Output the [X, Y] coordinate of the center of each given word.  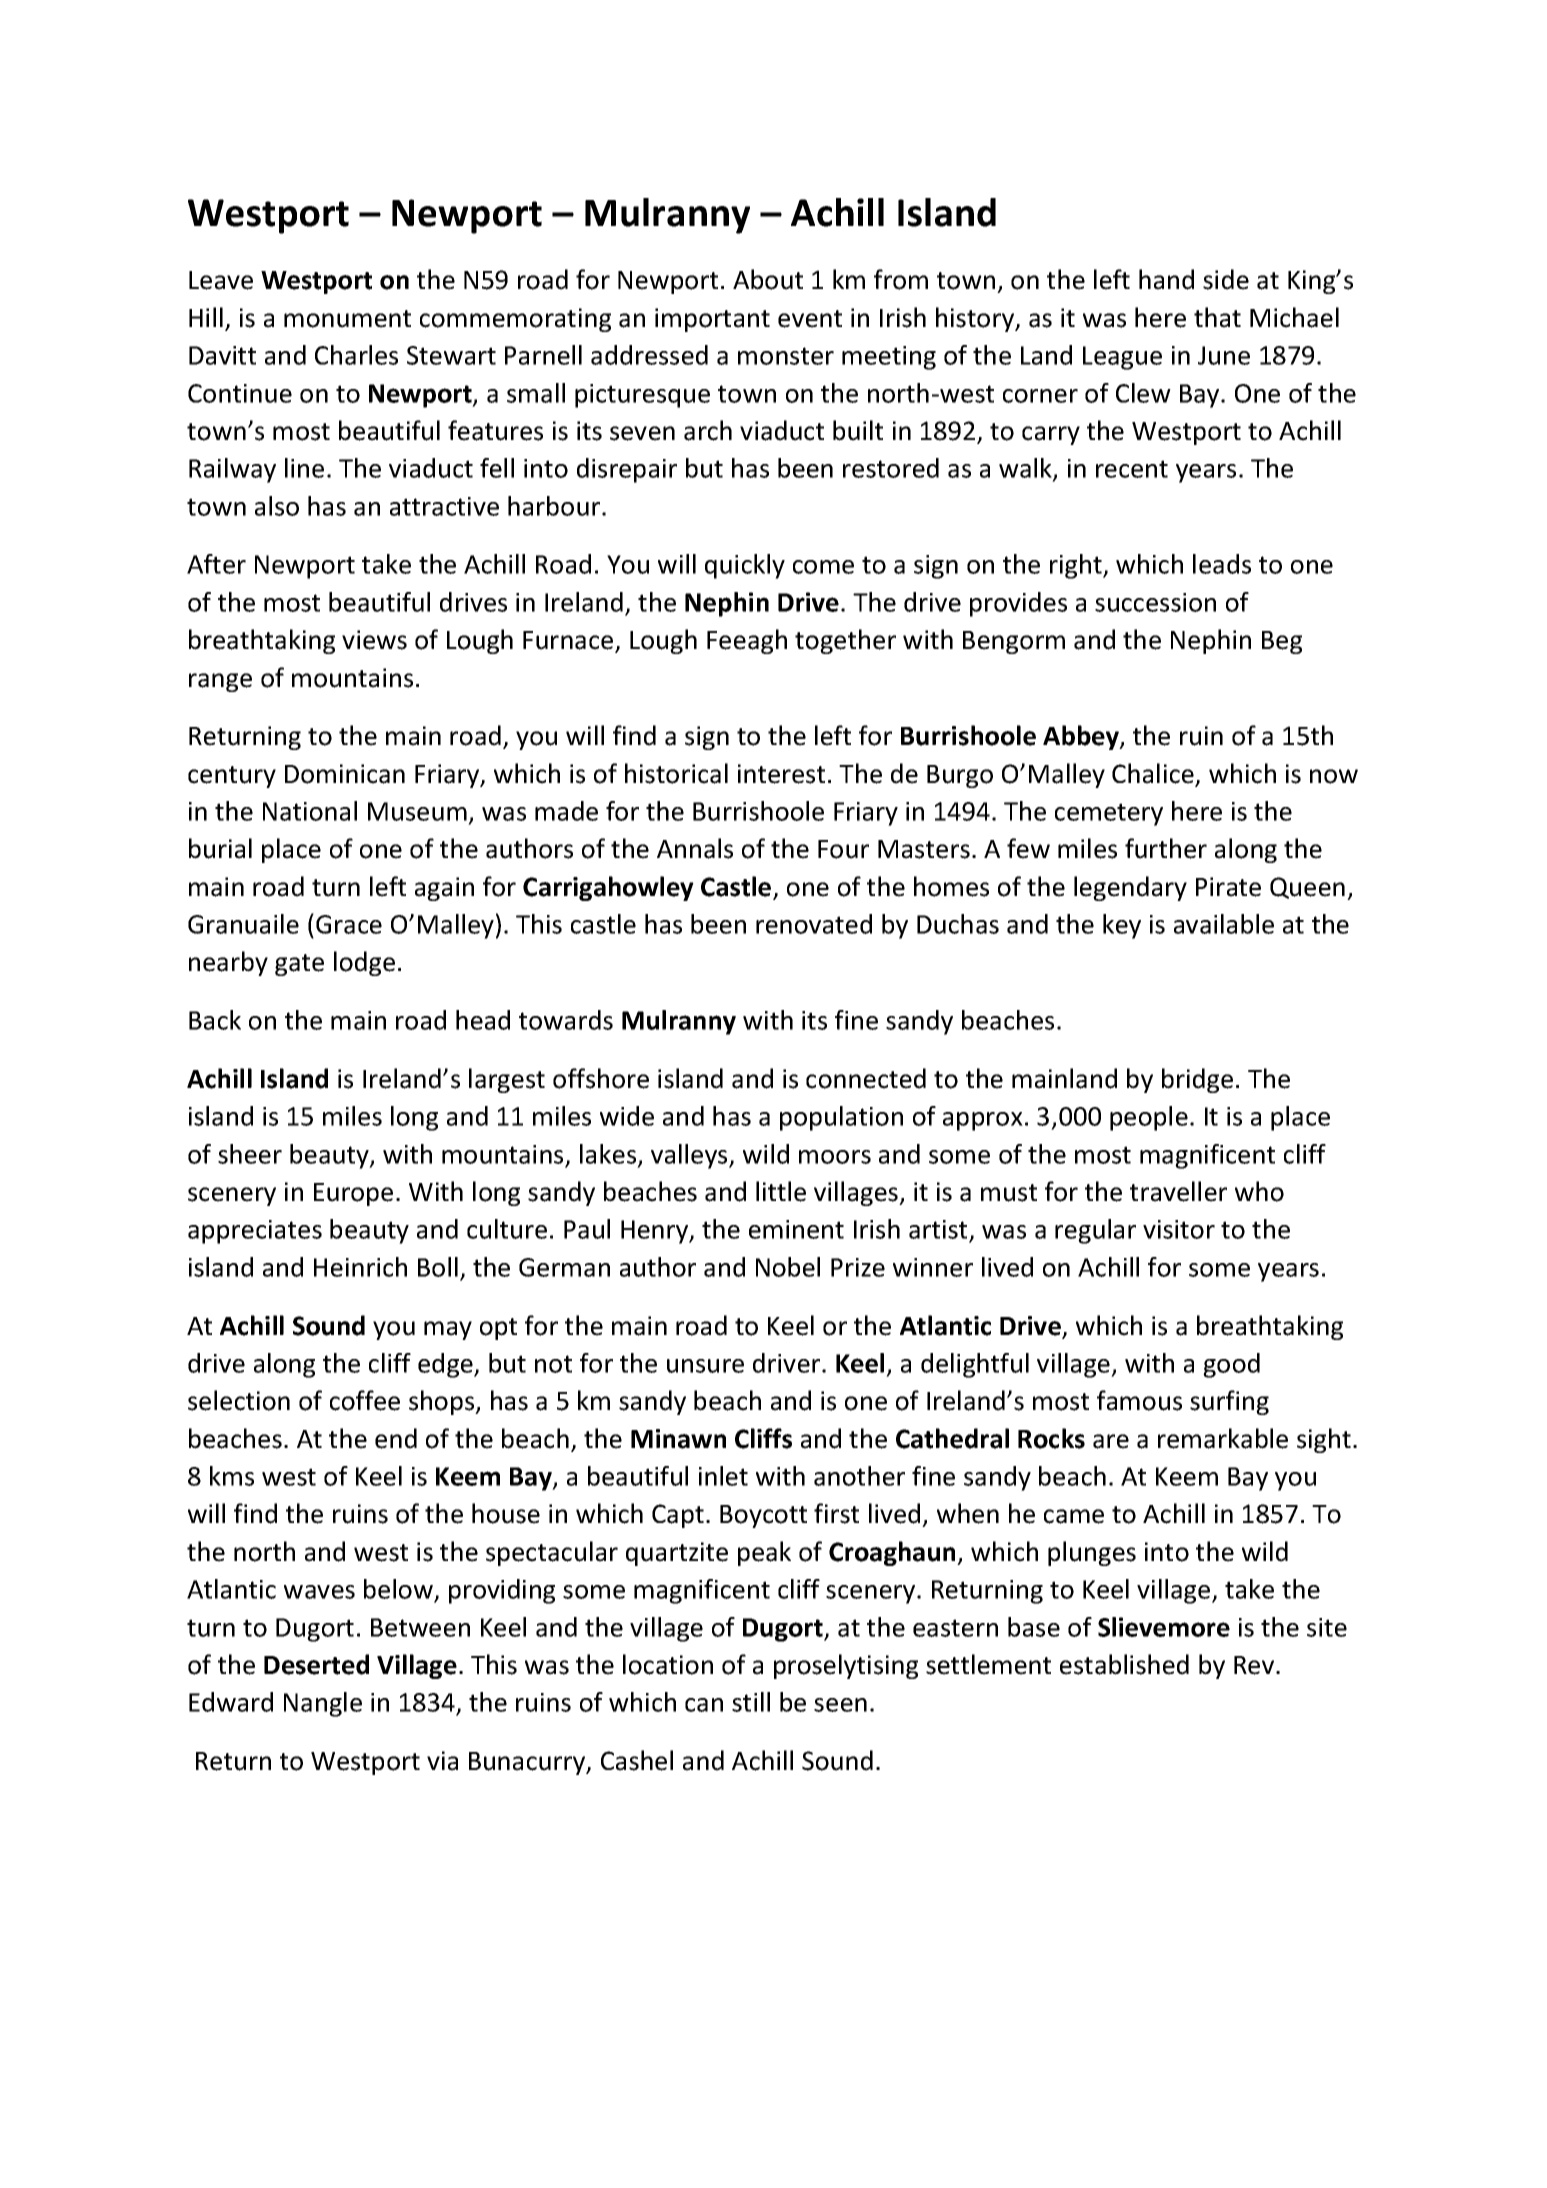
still [751, 1702]
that [1217, 317]
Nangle [323, 1704]
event [810, 319]
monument [347, 319]
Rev [1255, 1665]
